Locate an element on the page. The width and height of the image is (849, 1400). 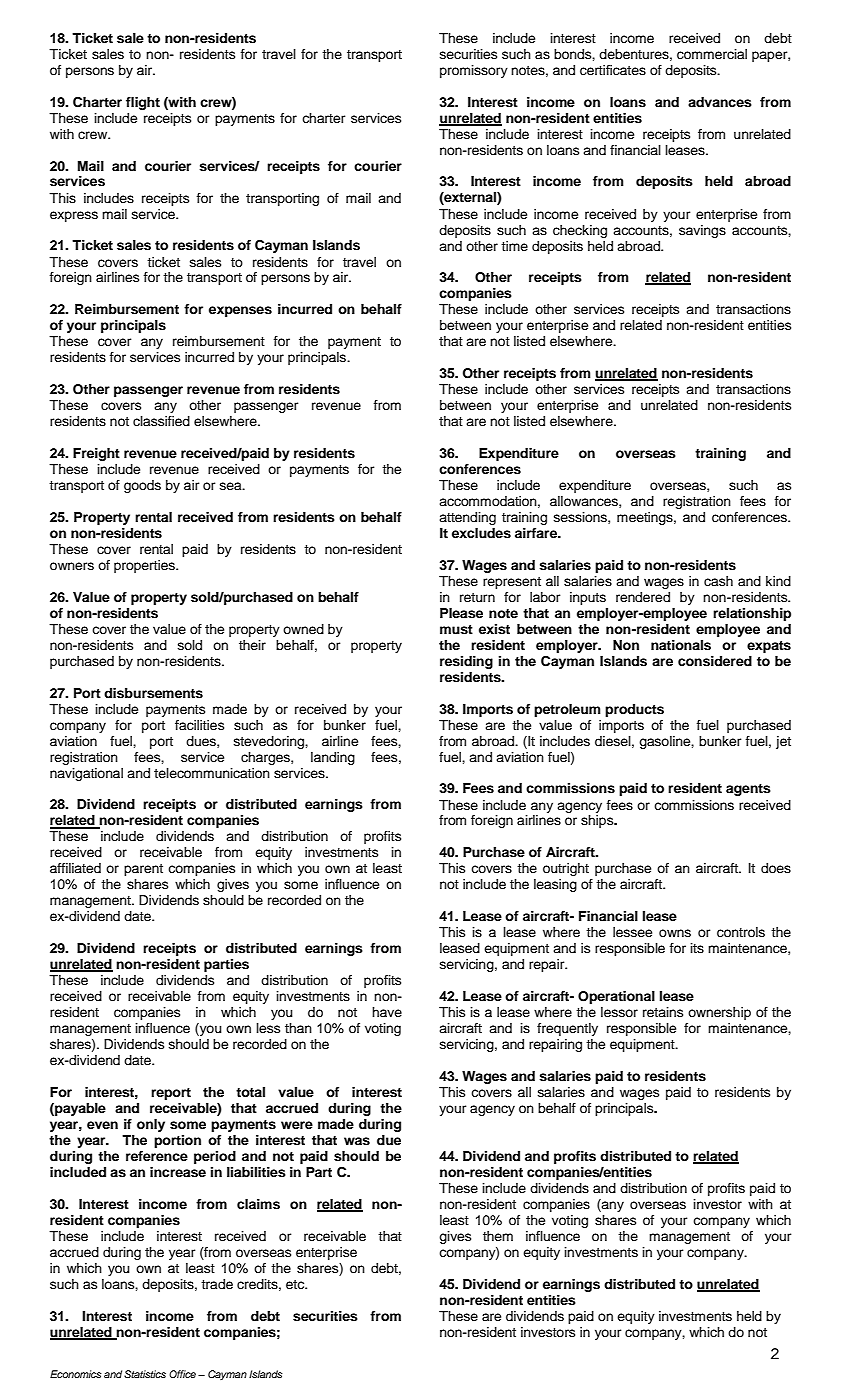
only is located at coordinates (151, 1125).
